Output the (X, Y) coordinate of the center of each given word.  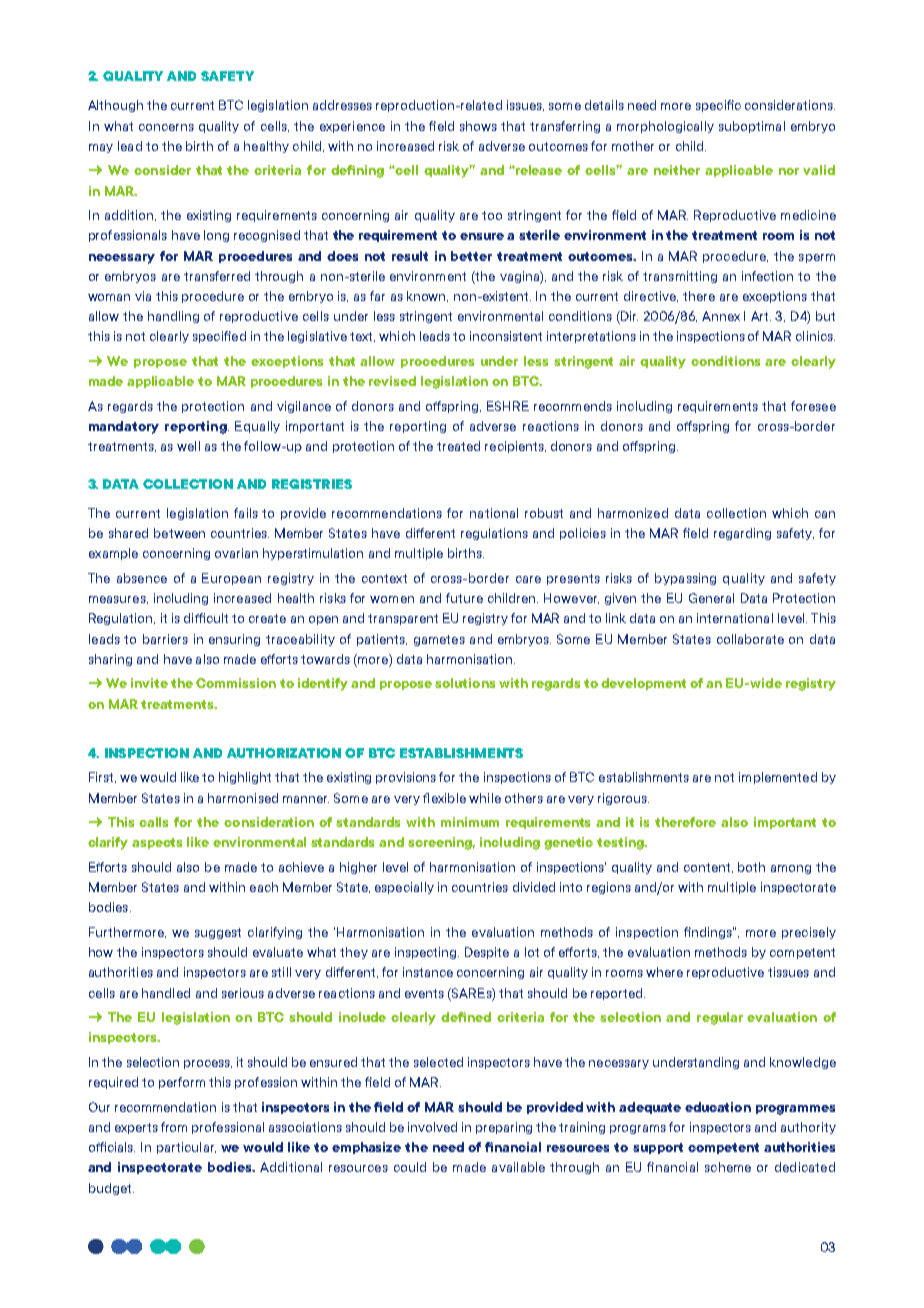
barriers (165, 639)
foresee (813, 406)
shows (478, 126)
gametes (439, 640)
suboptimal (752, 127)
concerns (166, 127)
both (751, 867)
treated (458, 446)
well (188, 446)
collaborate (750, 639)
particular (186, 1148)
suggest (218, 933)
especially (404, 888)
